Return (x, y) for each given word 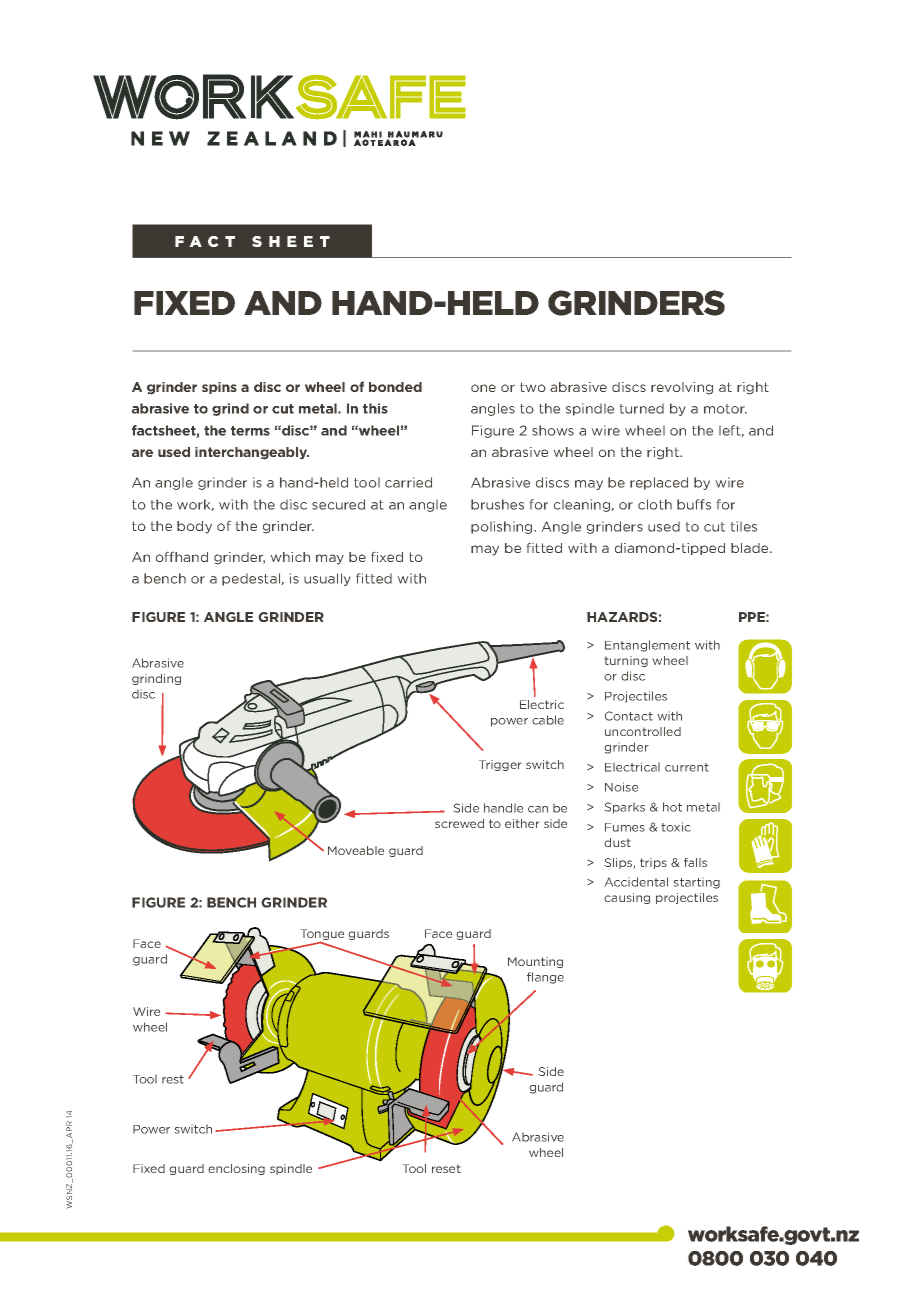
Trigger (500, 765)
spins (219, 388)
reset (446, 1168)
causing (627, 898)
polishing (503, 527)
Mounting (535, 962)
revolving (682, 388)
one (483, 388)
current (687, 767)
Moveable (356, 850)
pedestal (252, 579)
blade (751, 548)
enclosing (236, 1169)
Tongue (322, 936)
